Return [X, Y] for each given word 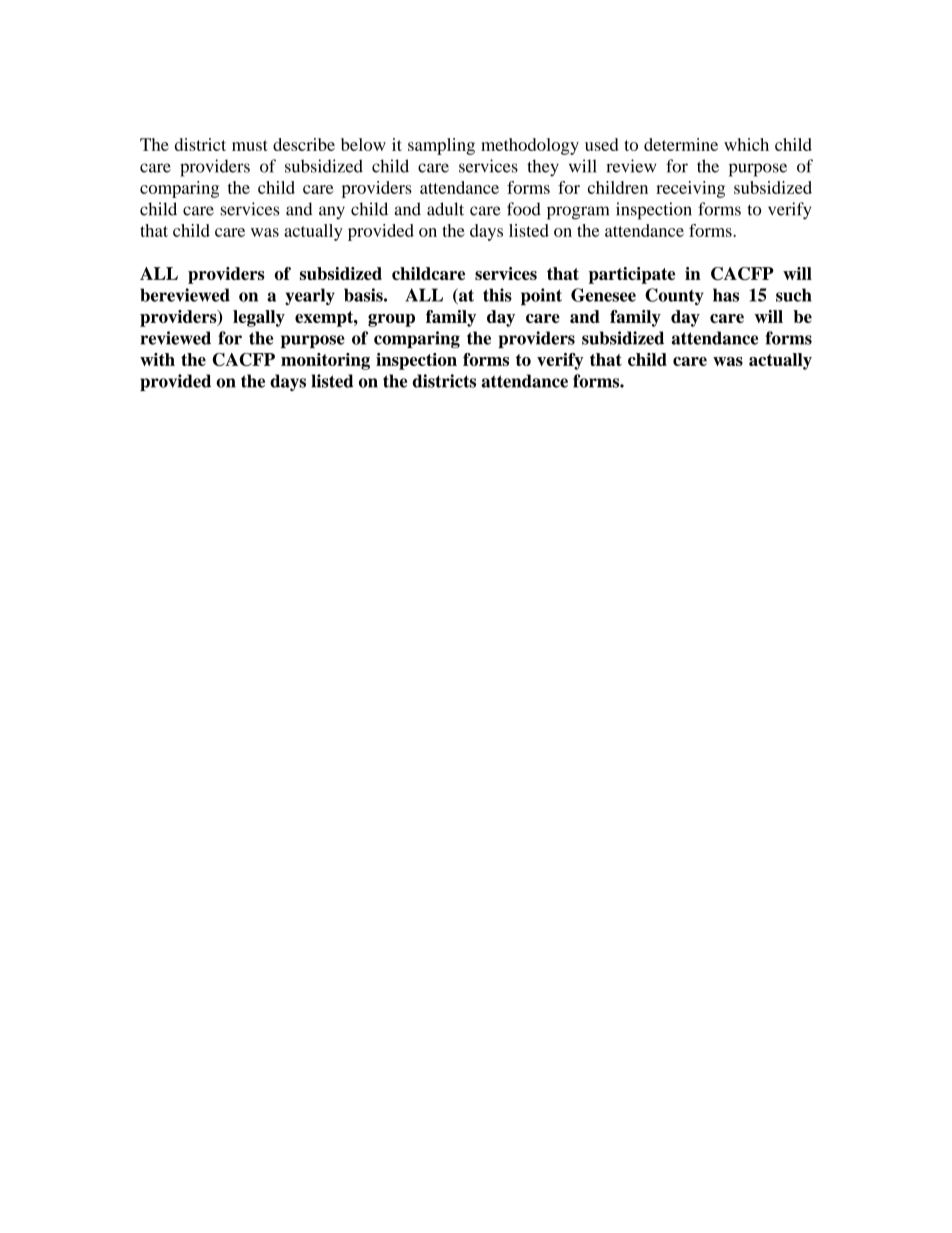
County [674, 296]
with [157, 359]
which [746, 144]
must [250, 145]
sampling [441, 146]
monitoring [325, 361]
